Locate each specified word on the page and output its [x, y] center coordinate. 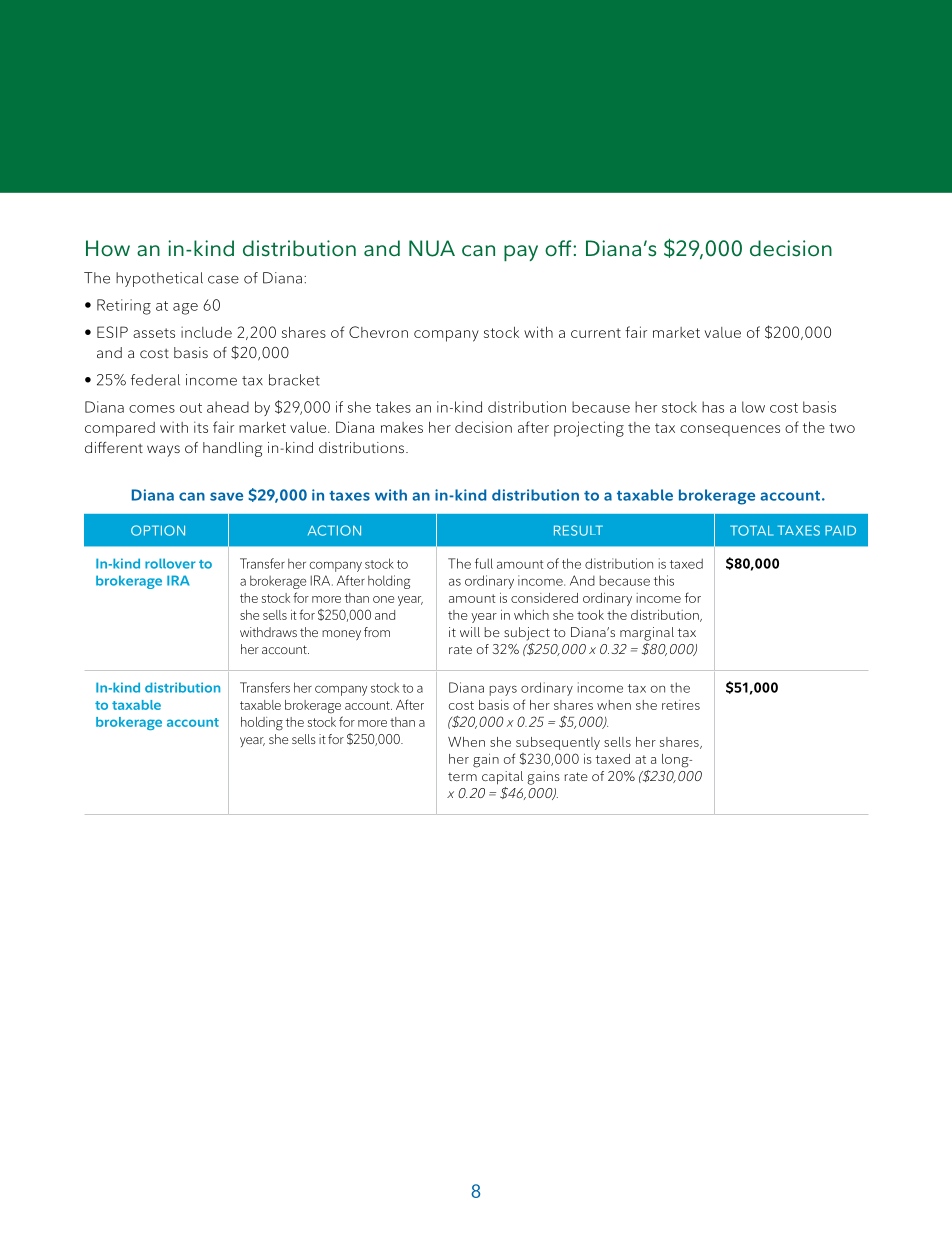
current [596, 333]
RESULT [578, 530]
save [226, 496]
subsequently [558, 743]
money [341, 635]
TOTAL [751, 530]
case [223, 279]
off [559, 248]
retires [681, 705]
